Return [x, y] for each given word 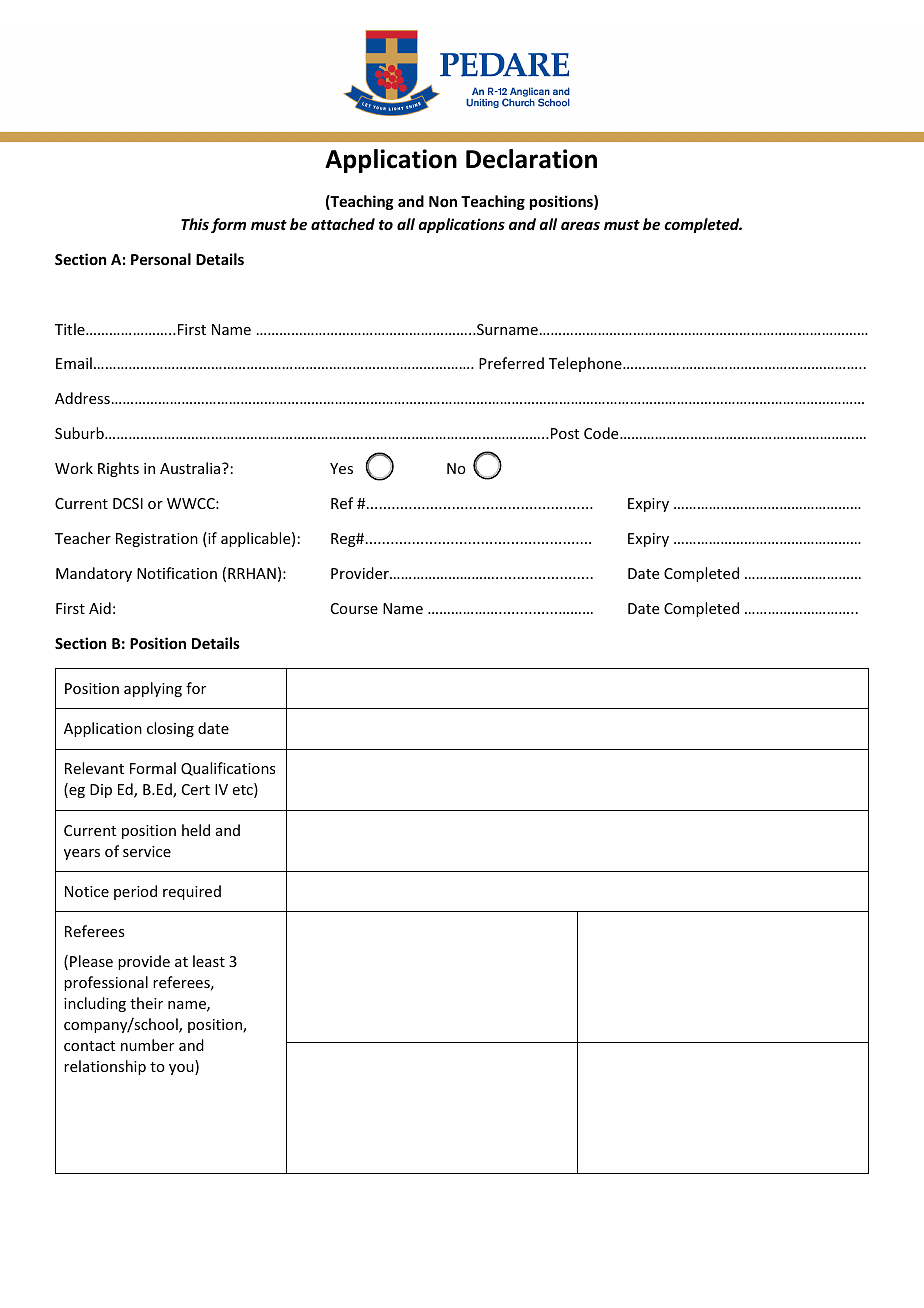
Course [354, 608]
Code [602, 433]
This [195, 224]
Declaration [531, 159]
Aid [100, 608]
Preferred [511, 363]
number [147, 1045]
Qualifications [228, 769]
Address [82, 398]
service [147, 851]
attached [343, 224]
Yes [341, 468]
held [196, 830]
